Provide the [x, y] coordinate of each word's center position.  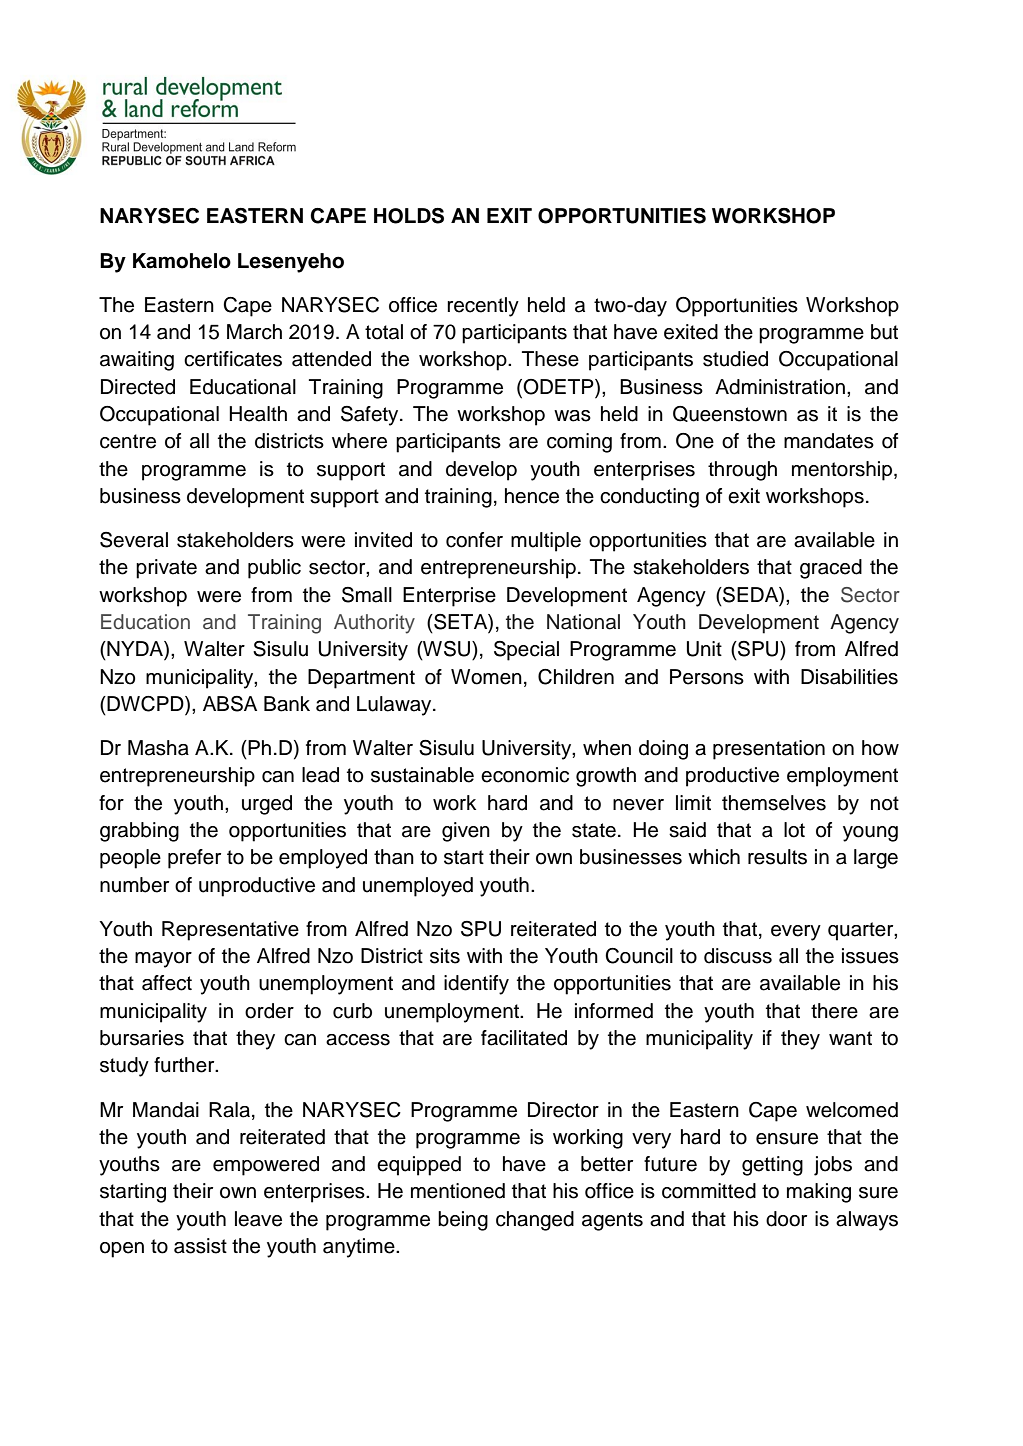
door [786, 1219]
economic [525, 775]
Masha [158, 748]
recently [483, 307]
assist [200, 1246]
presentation [769, 750]
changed [535, 1221]
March [254, 332]
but [884, 332]
